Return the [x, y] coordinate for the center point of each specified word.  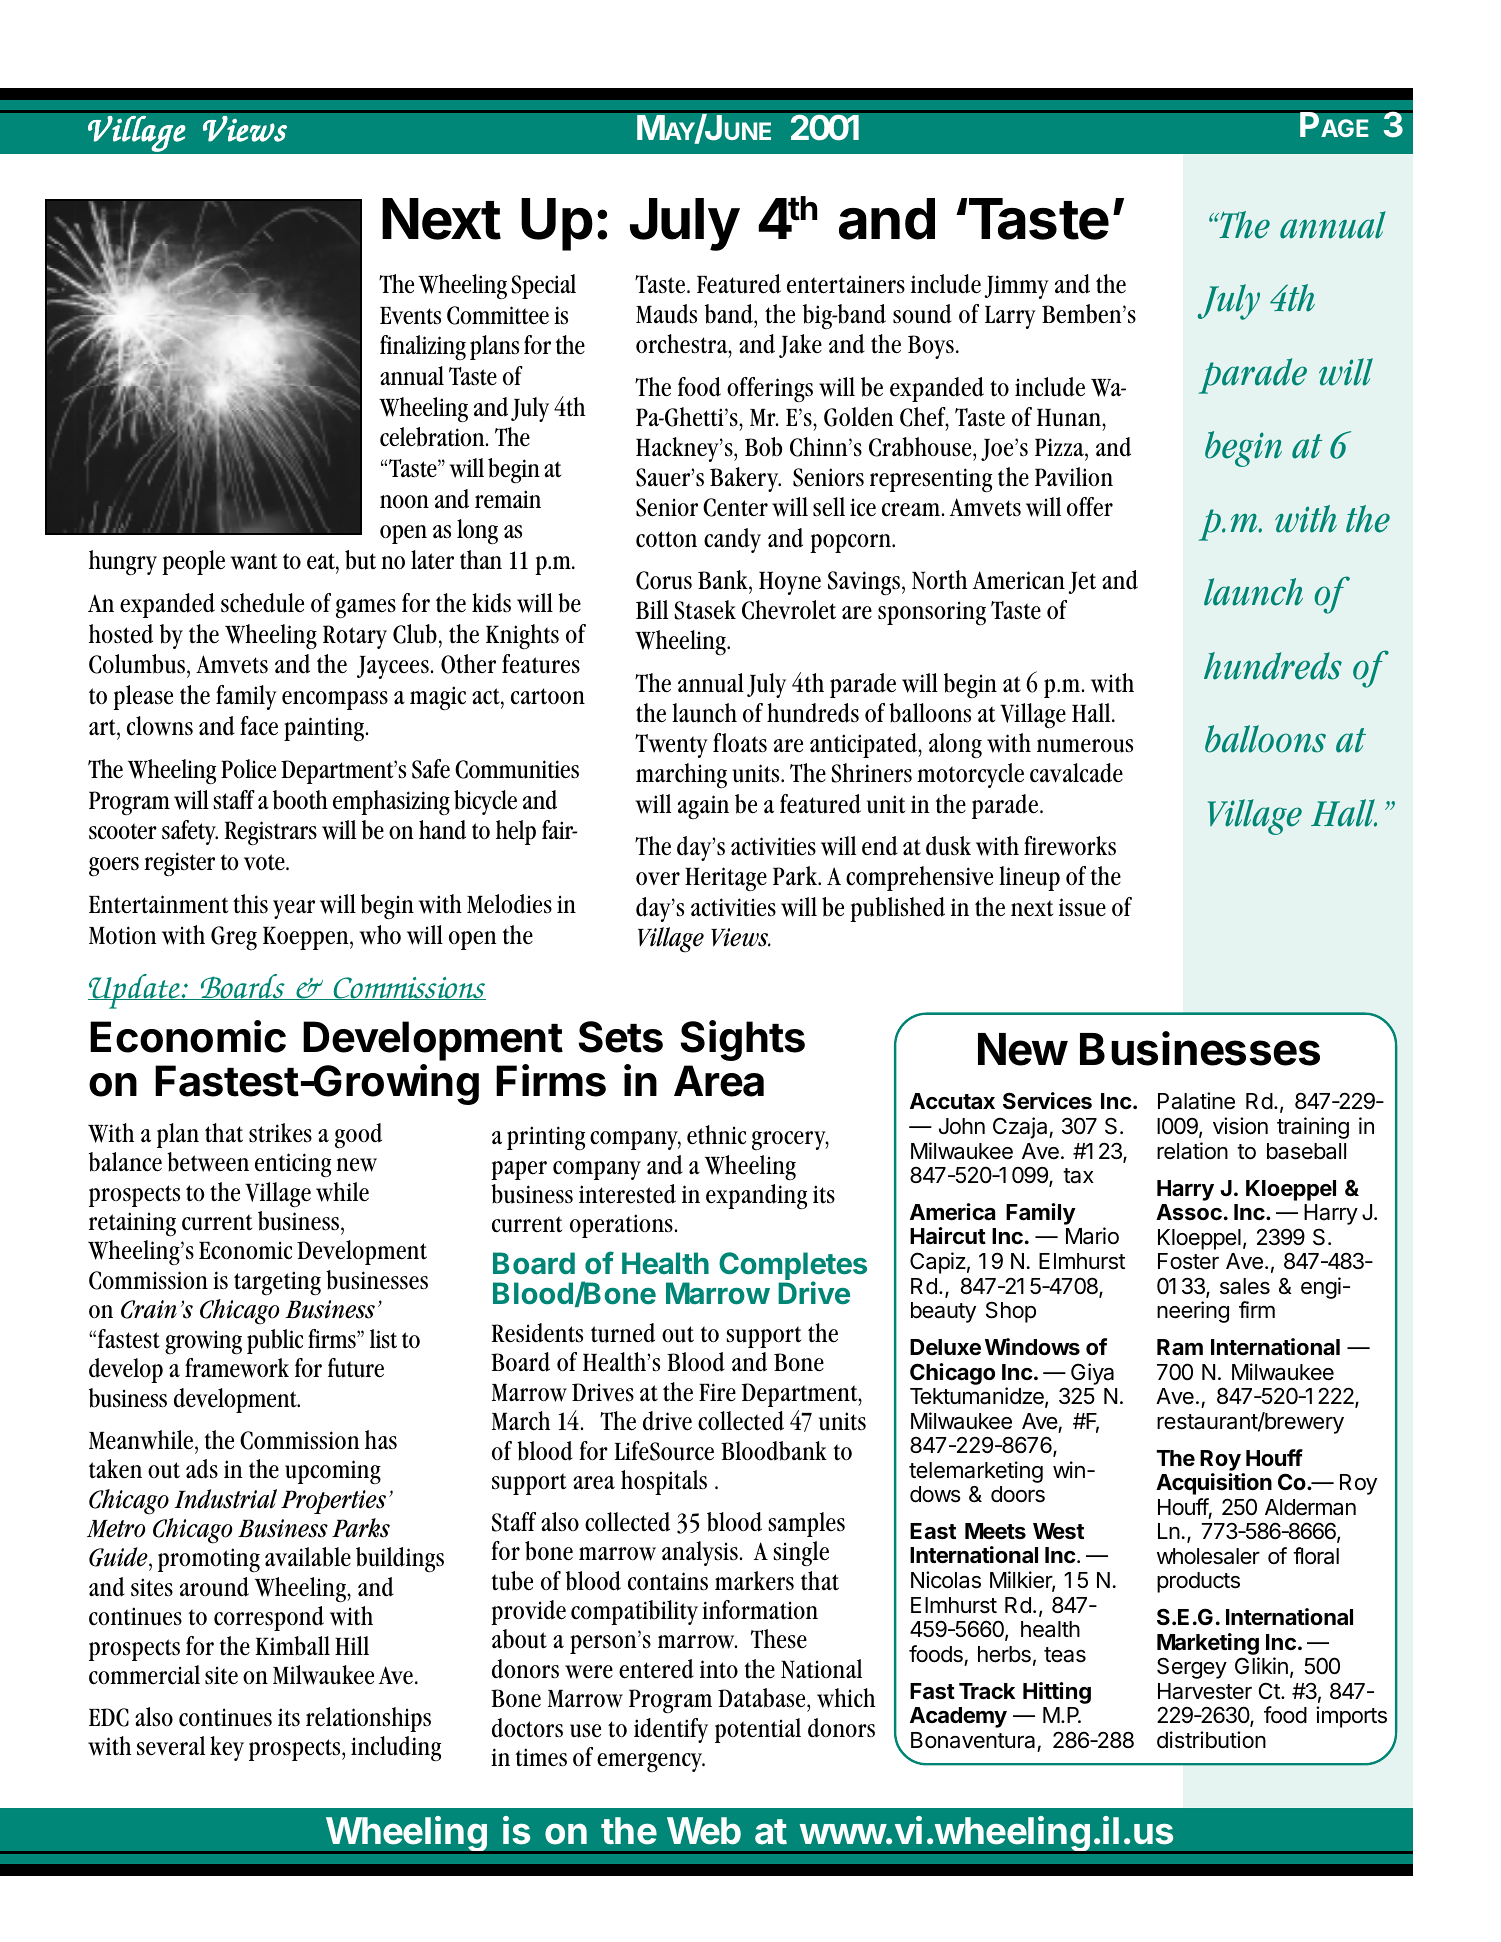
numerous [1085, 746]
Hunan [1070, 417]
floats [740, 743]
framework [237, 1368]
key [227, 1748]
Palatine [1196, 1101]
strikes [280, 1133]
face [259, 726]
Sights [743, 1040]
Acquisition [1214, 1484]
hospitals [664, 1482]
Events [410, 316]
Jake [800, 346]
